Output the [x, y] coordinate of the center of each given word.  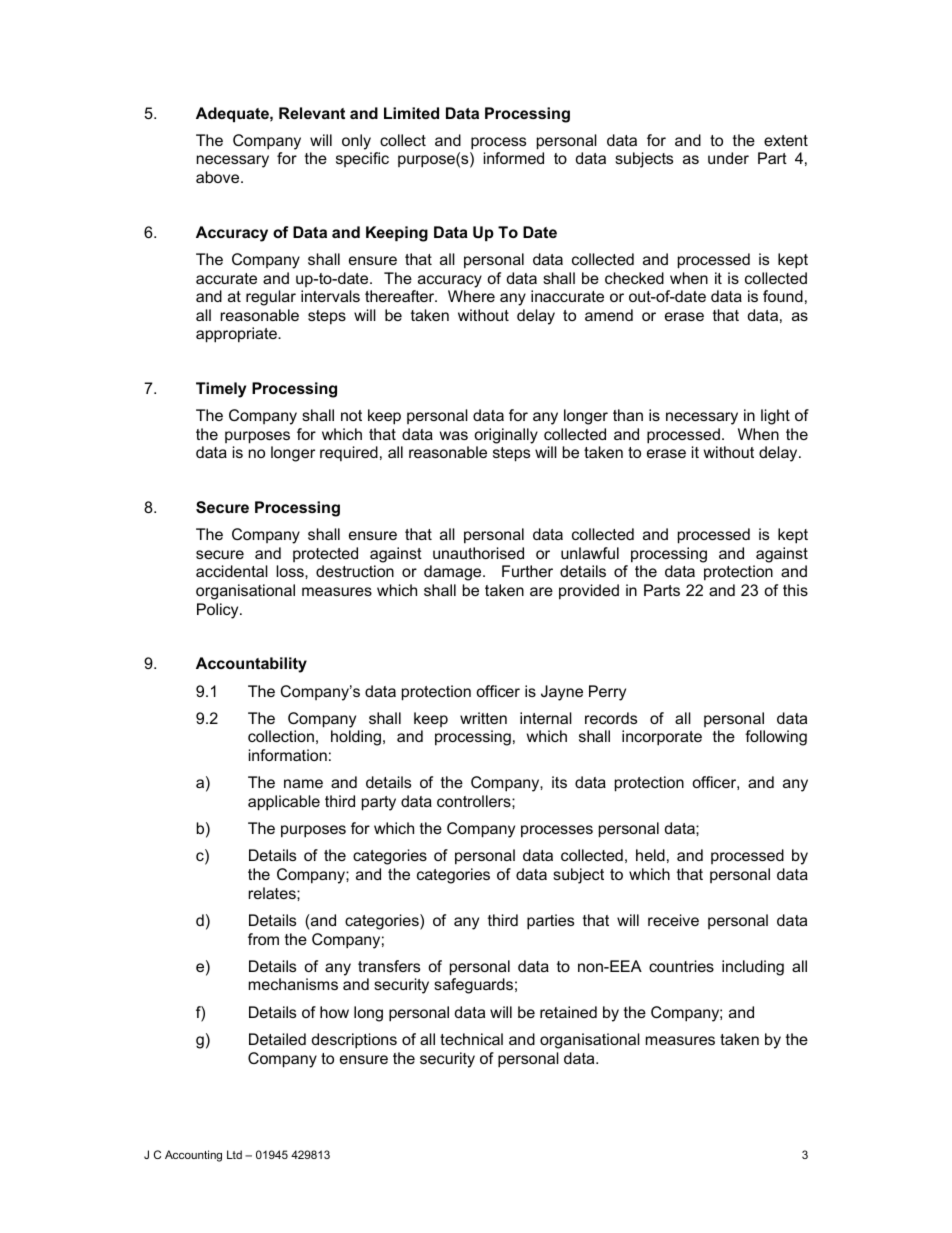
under [728, 158]
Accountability [251, 665]
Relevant [312, 113]
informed [514, 158]
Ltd [234, 1154]
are [541, 591]
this [795, 590]
